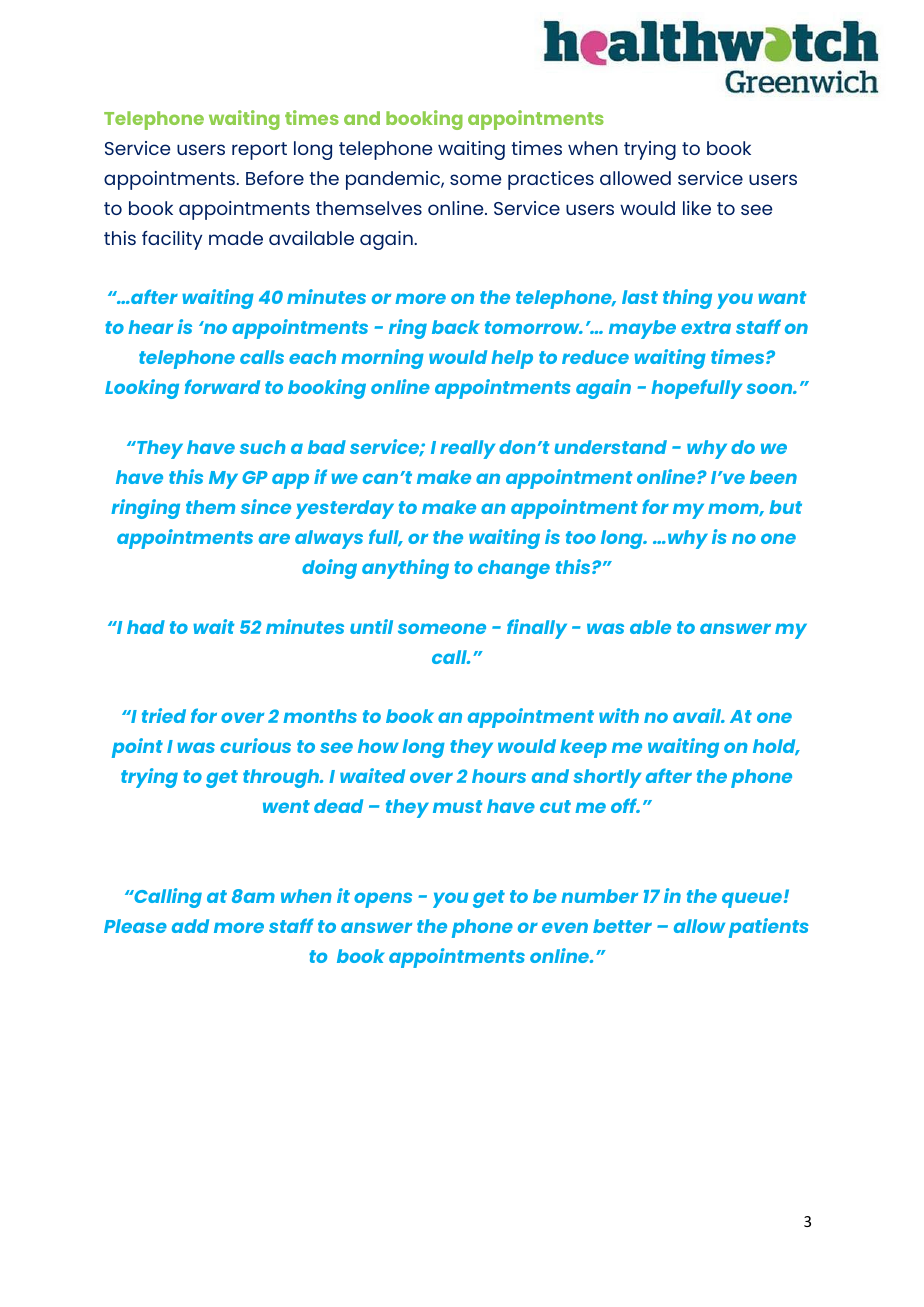 The width and height of the screenshot is (924, 1307). I want to click on queue, so click(752, 900).
